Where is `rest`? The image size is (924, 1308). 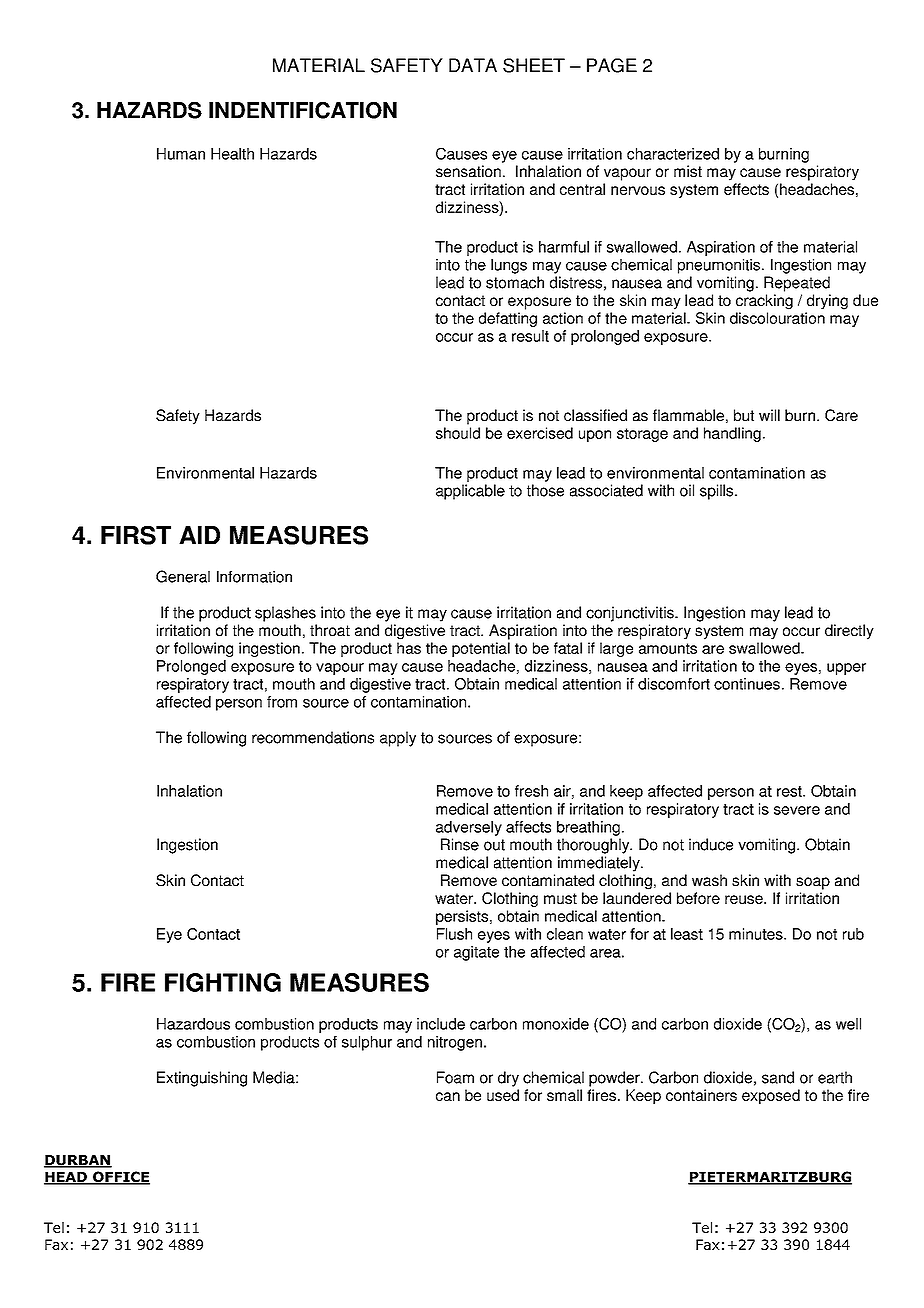 rest is located at coordinates (790, 791).
